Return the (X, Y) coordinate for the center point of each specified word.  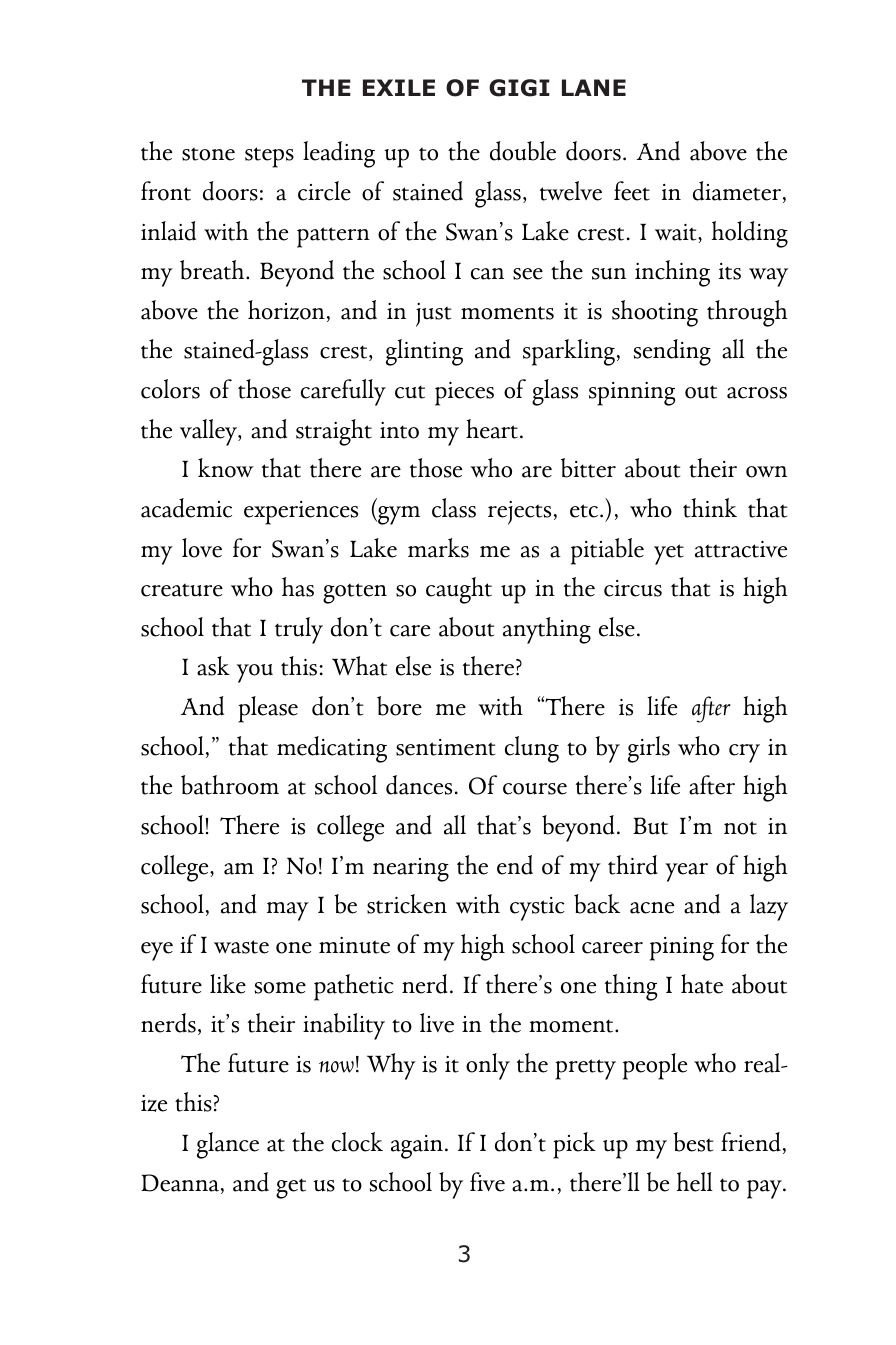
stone (208, 154)
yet (669, 554)
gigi (519, 88)
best (693, 1142)
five (487, 1182)
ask (213, 666)
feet (632, 191)
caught (459, 590)
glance (228, 1145)
